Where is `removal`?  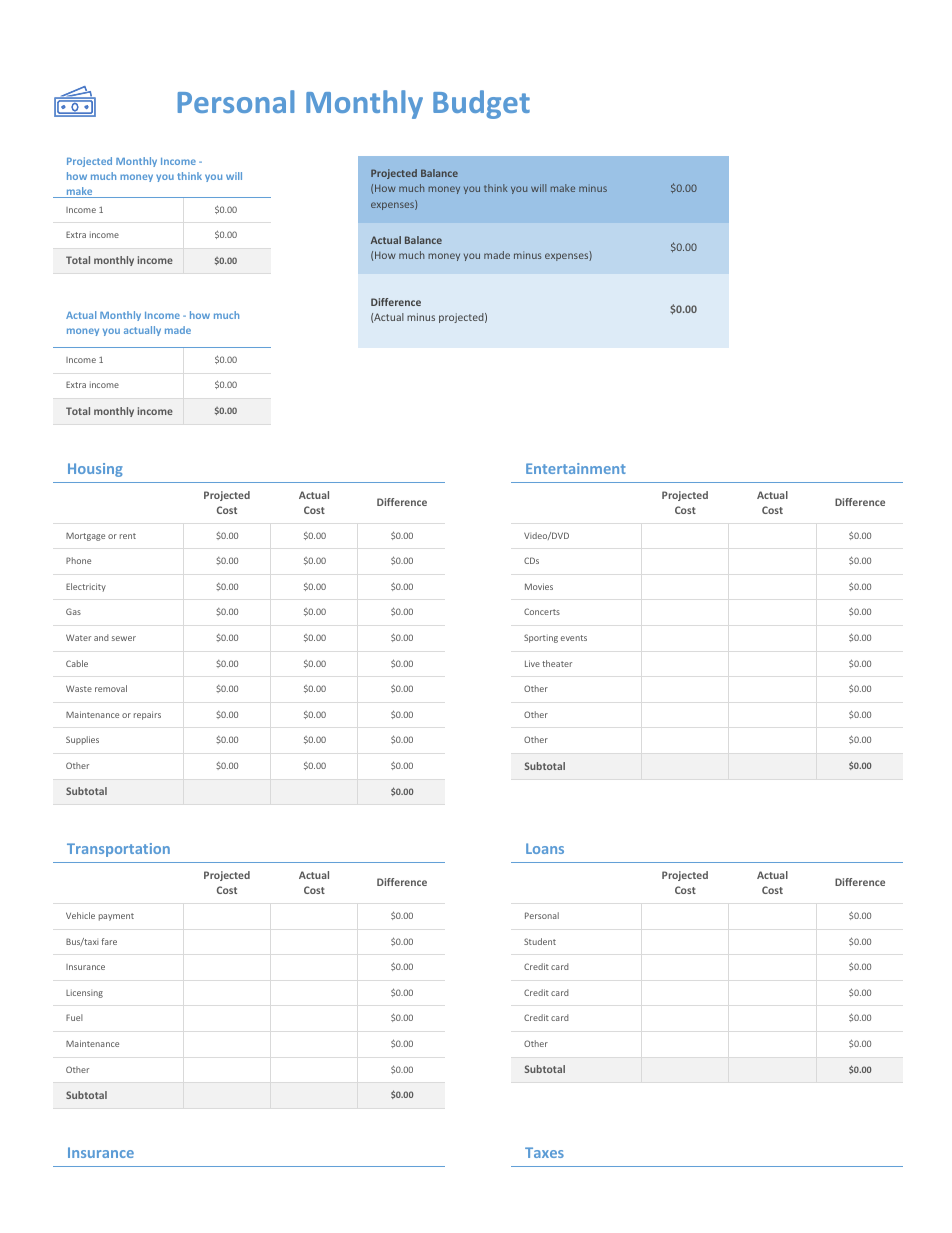 removal is located at coordinates (111, 688).
